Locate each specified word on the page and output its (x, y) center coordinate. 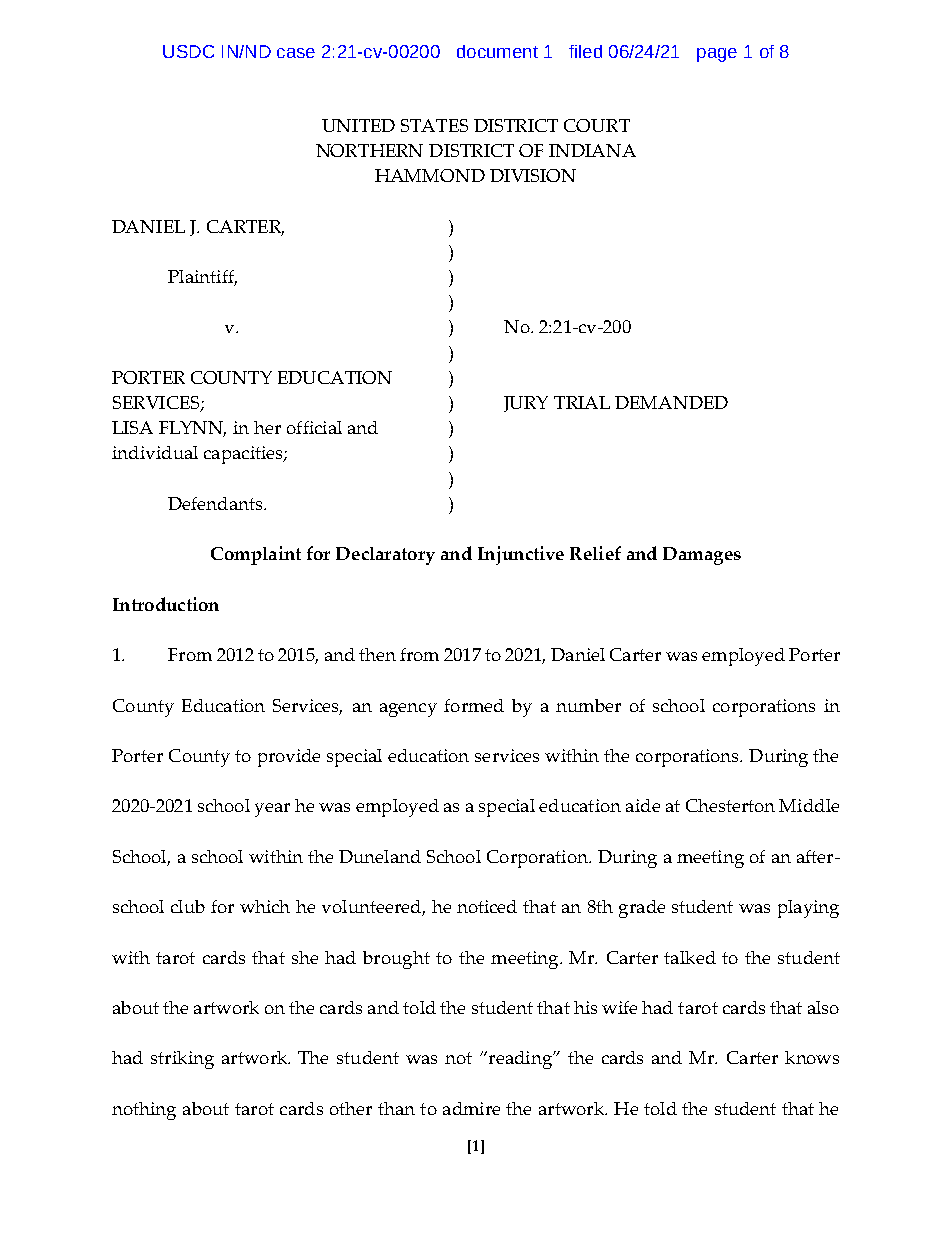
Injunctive (521, 555)
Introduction (166, 604)
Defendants (216, 503)
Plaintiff (202, 278)
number (588, 705)
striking (182, 1060)
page (717, 55)
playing (808, 909)
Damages (702, 556)
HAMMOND (430, 175)
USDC (188, 51)
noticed (487, 906)
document (497, 51)
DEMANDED (671, 402)
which (265, 906)
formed (474, 705)
